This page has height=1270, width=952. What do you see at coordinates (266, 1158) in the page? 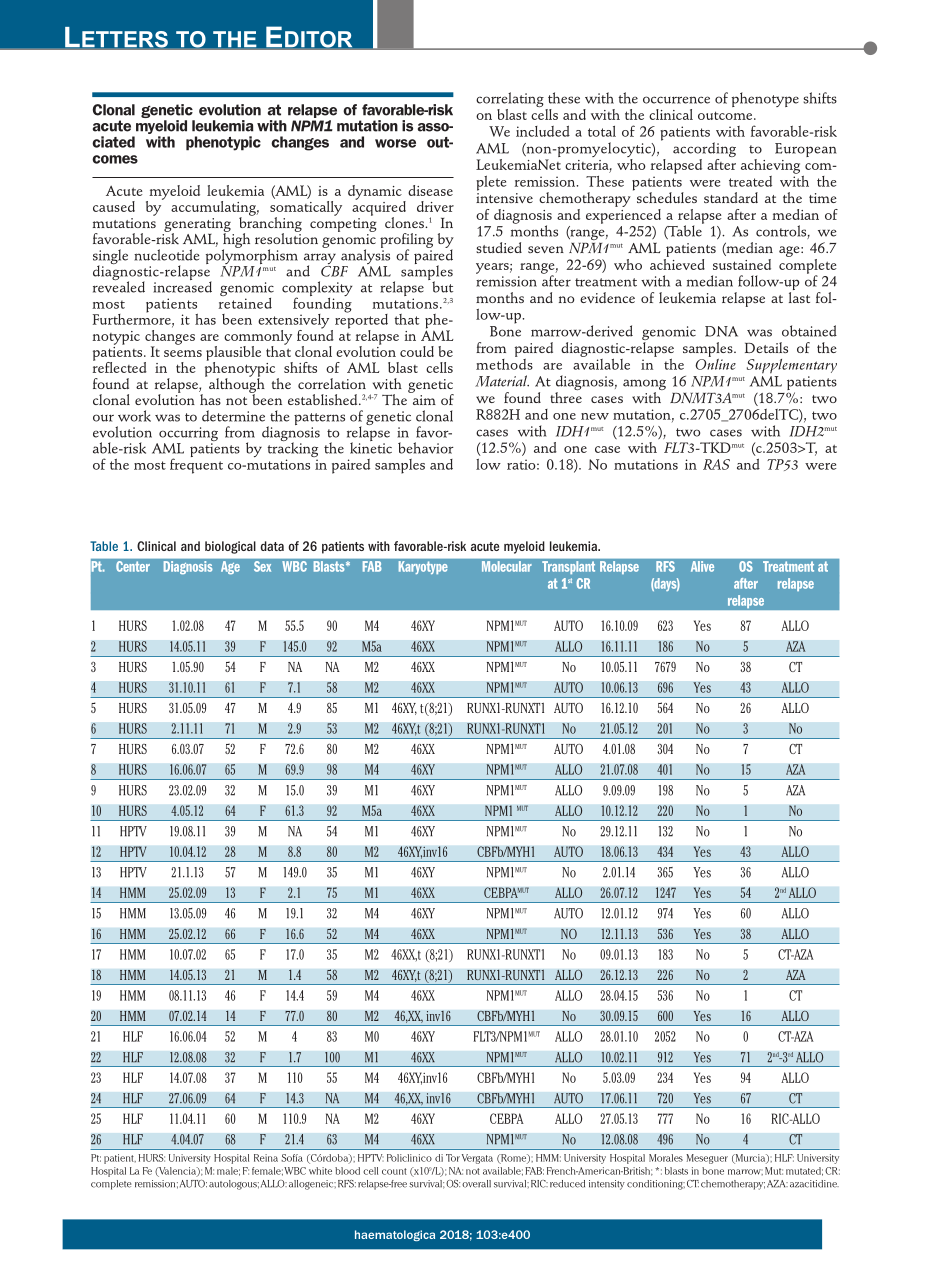
I see `Reina` at bounding box center [266, 1158].
